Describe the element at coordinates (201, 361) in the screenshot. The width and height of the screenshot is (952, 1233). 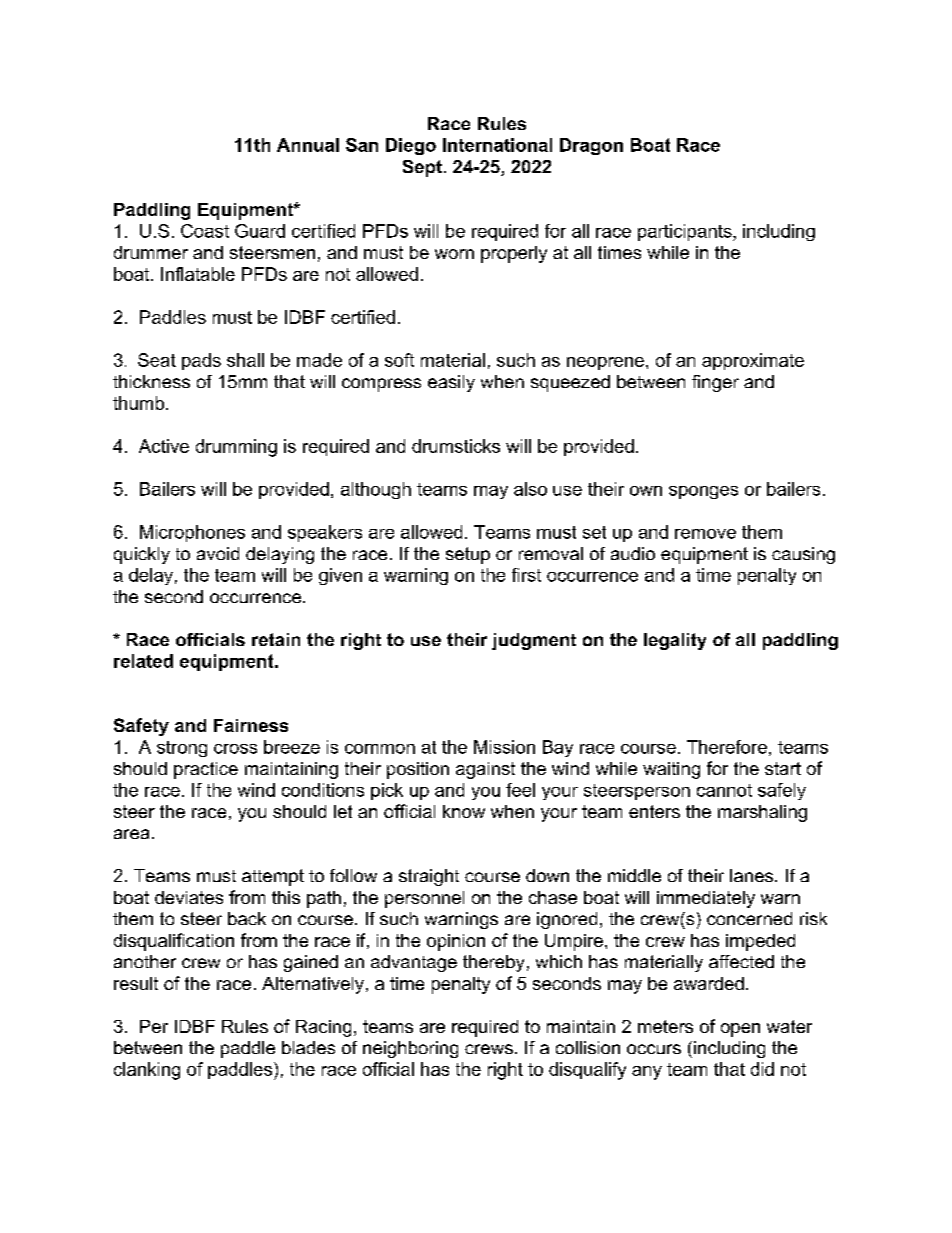
I see `pads` at that location.
